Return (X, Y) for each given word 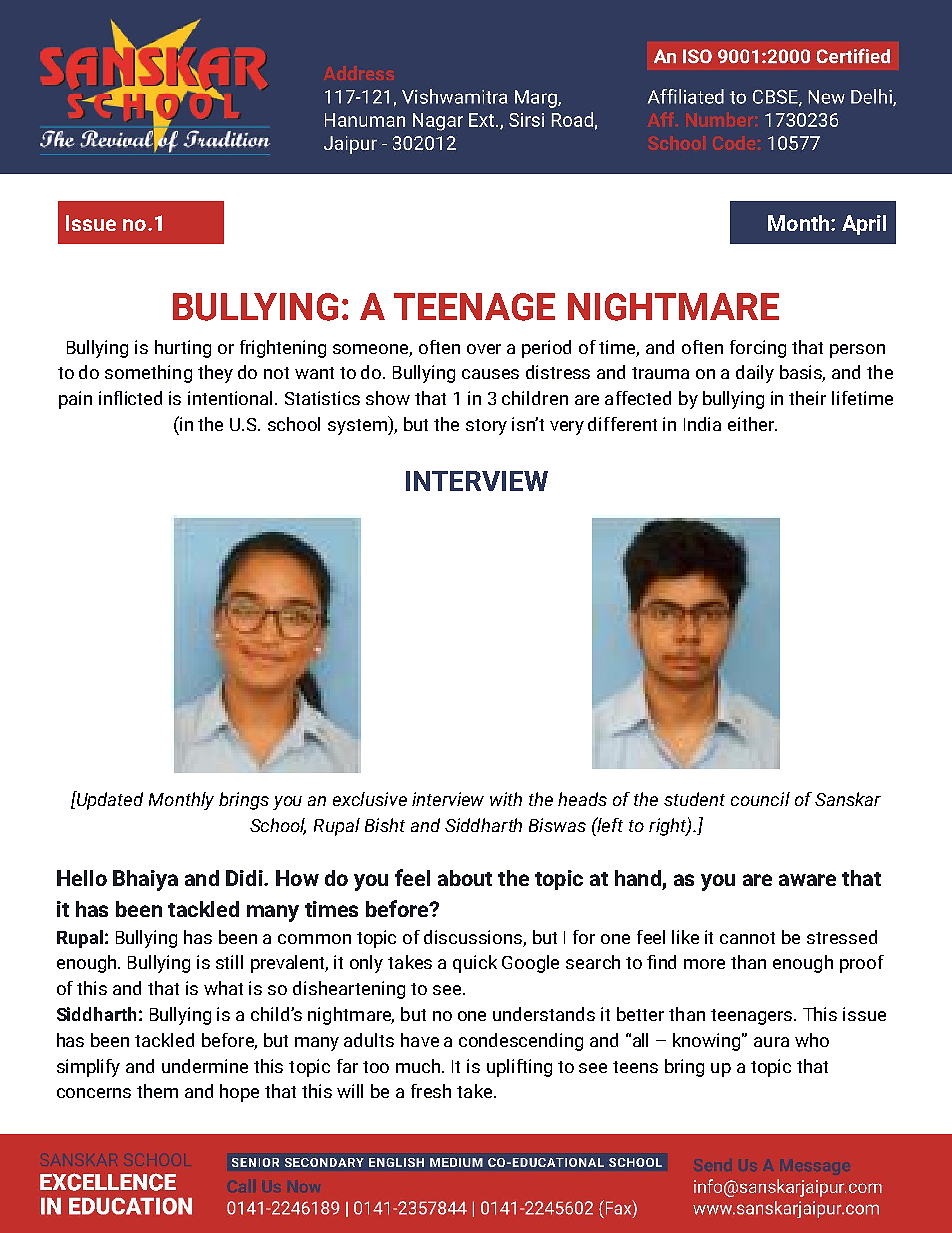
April (864, 225)
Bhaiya (145, 880)
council (760, 799)
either (752, 424)
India (702, 424)
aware (807, 880)
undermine (205, 1066)
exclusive (370, 799)
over (484, 349)
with (506, 799)
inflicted (130, 398)
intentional (232, 398)
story (486, 427)
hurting (183, 349)
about (465, 878)
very (567, 428)
